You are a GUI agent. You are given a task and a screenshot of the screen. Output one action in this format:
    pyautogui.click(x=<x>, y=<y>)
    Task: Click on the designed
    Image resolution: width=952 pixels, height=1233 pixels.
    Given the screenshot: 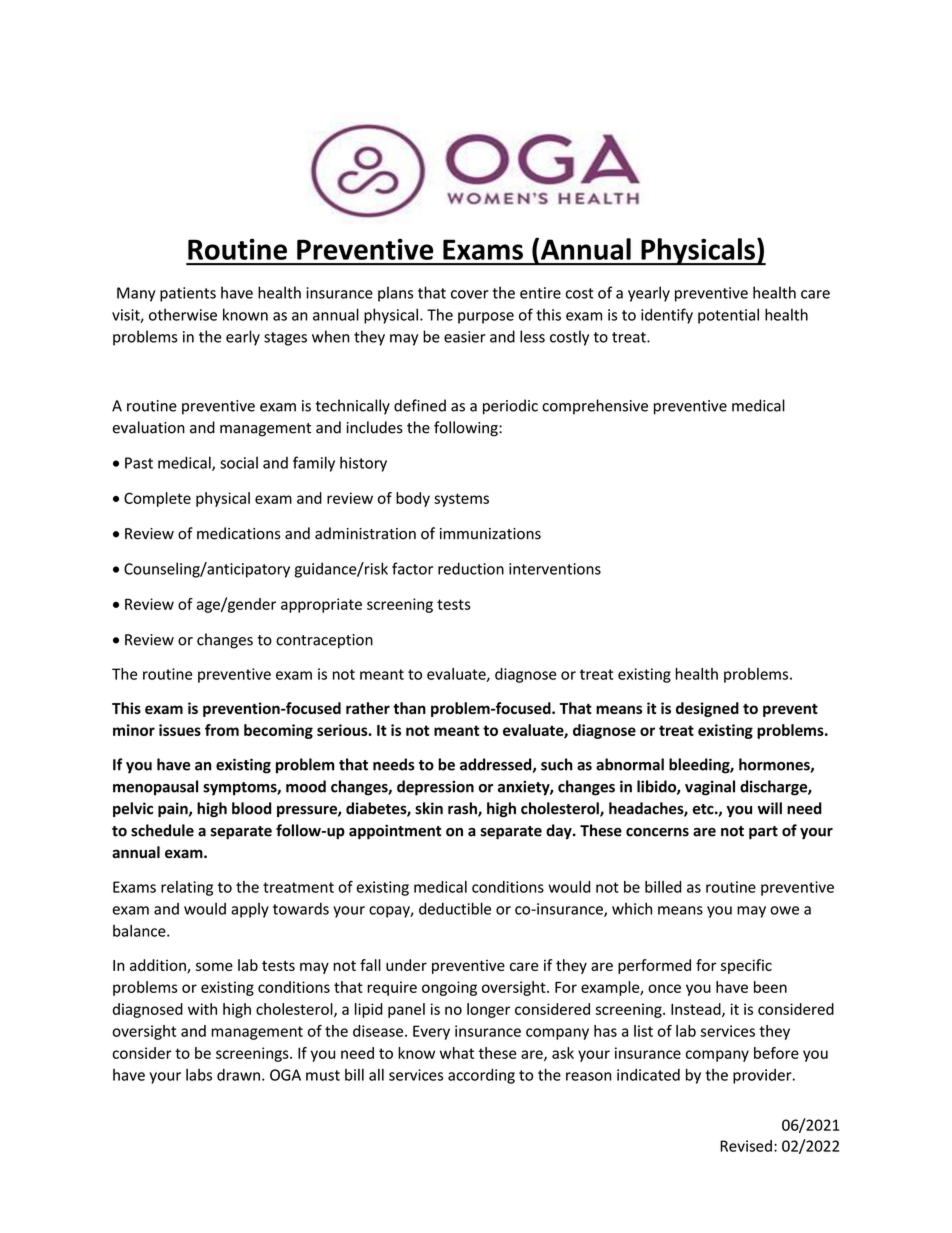 What is the action you would take?
    pyautogui.click(x=707, y=709)
